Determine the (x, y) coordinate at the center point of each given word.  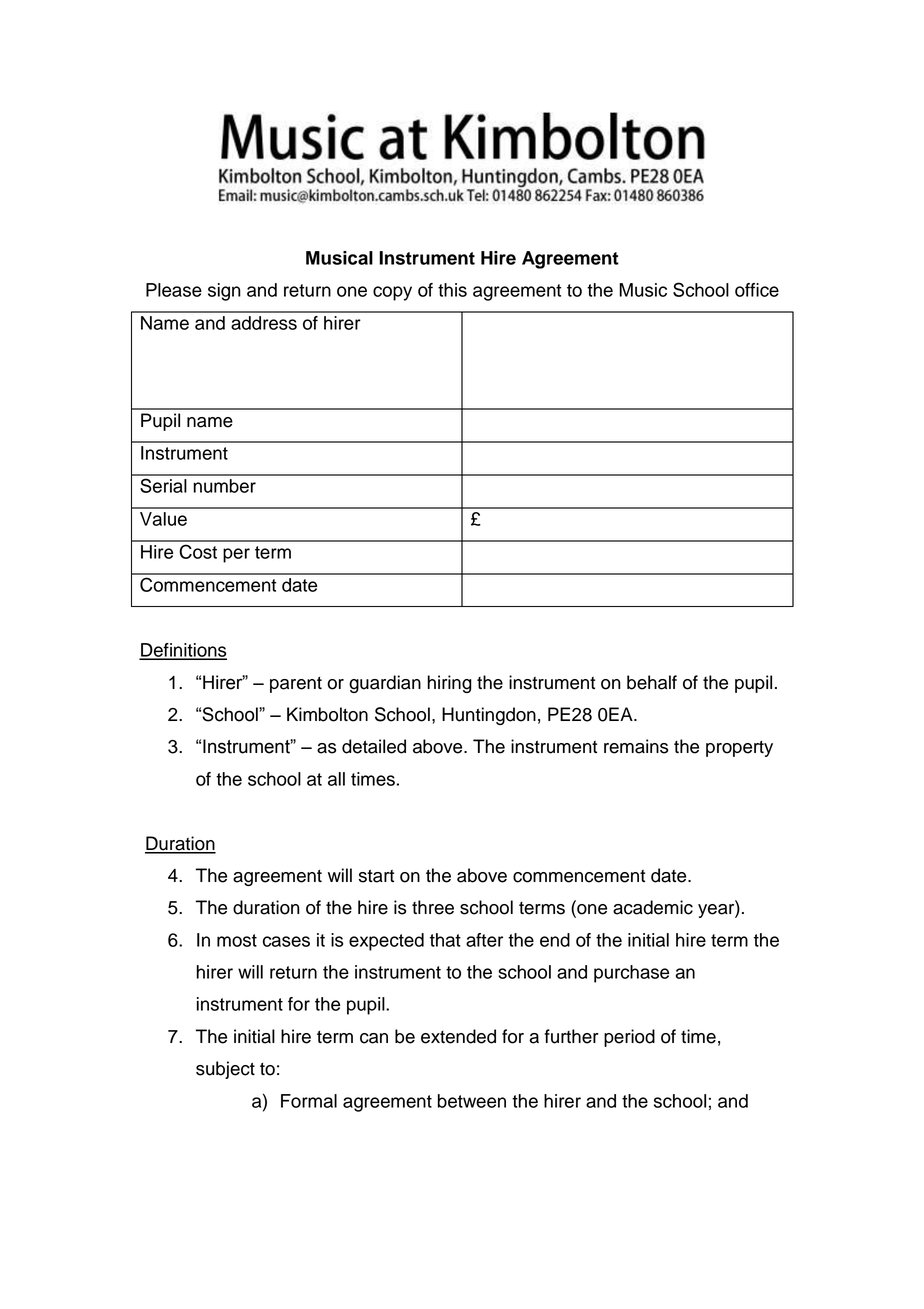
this (452, 290)
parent (296, 684)
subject (225, 1070)
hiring (450, 684)
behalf (652, 682)
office (757, 290)
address (264, 323)
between (472, 1101)
